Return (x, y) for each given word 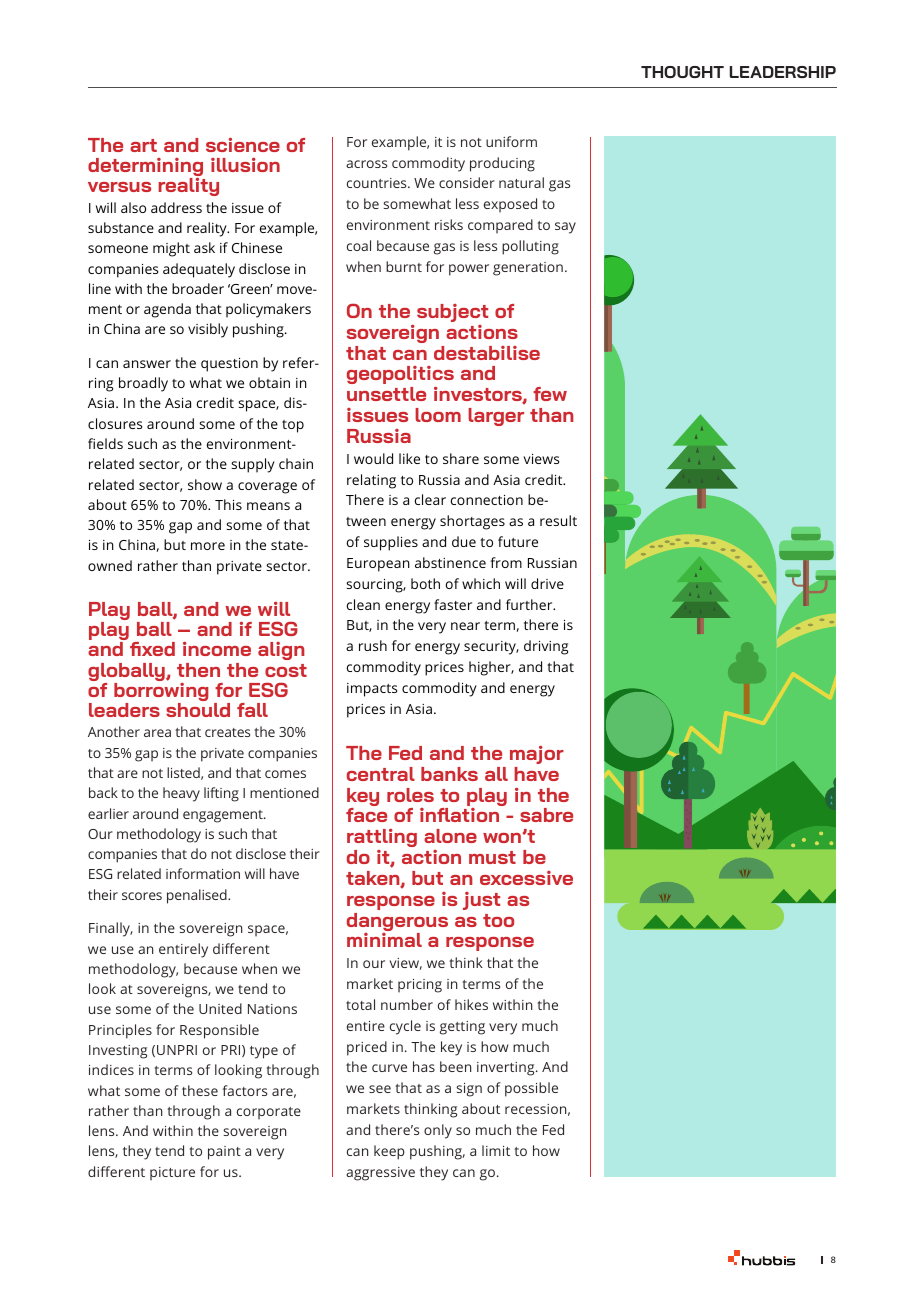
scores (142, 896)
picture (172, 1173)
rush (373, 645)
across (366, 164)
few (550, 394)
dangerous (397, 923)
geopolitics (400, 375)
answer (147, 364)
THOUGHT (682, 72)
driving (546, 647)
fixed (152, 649)
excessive (526, 878)
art (143, 145)
